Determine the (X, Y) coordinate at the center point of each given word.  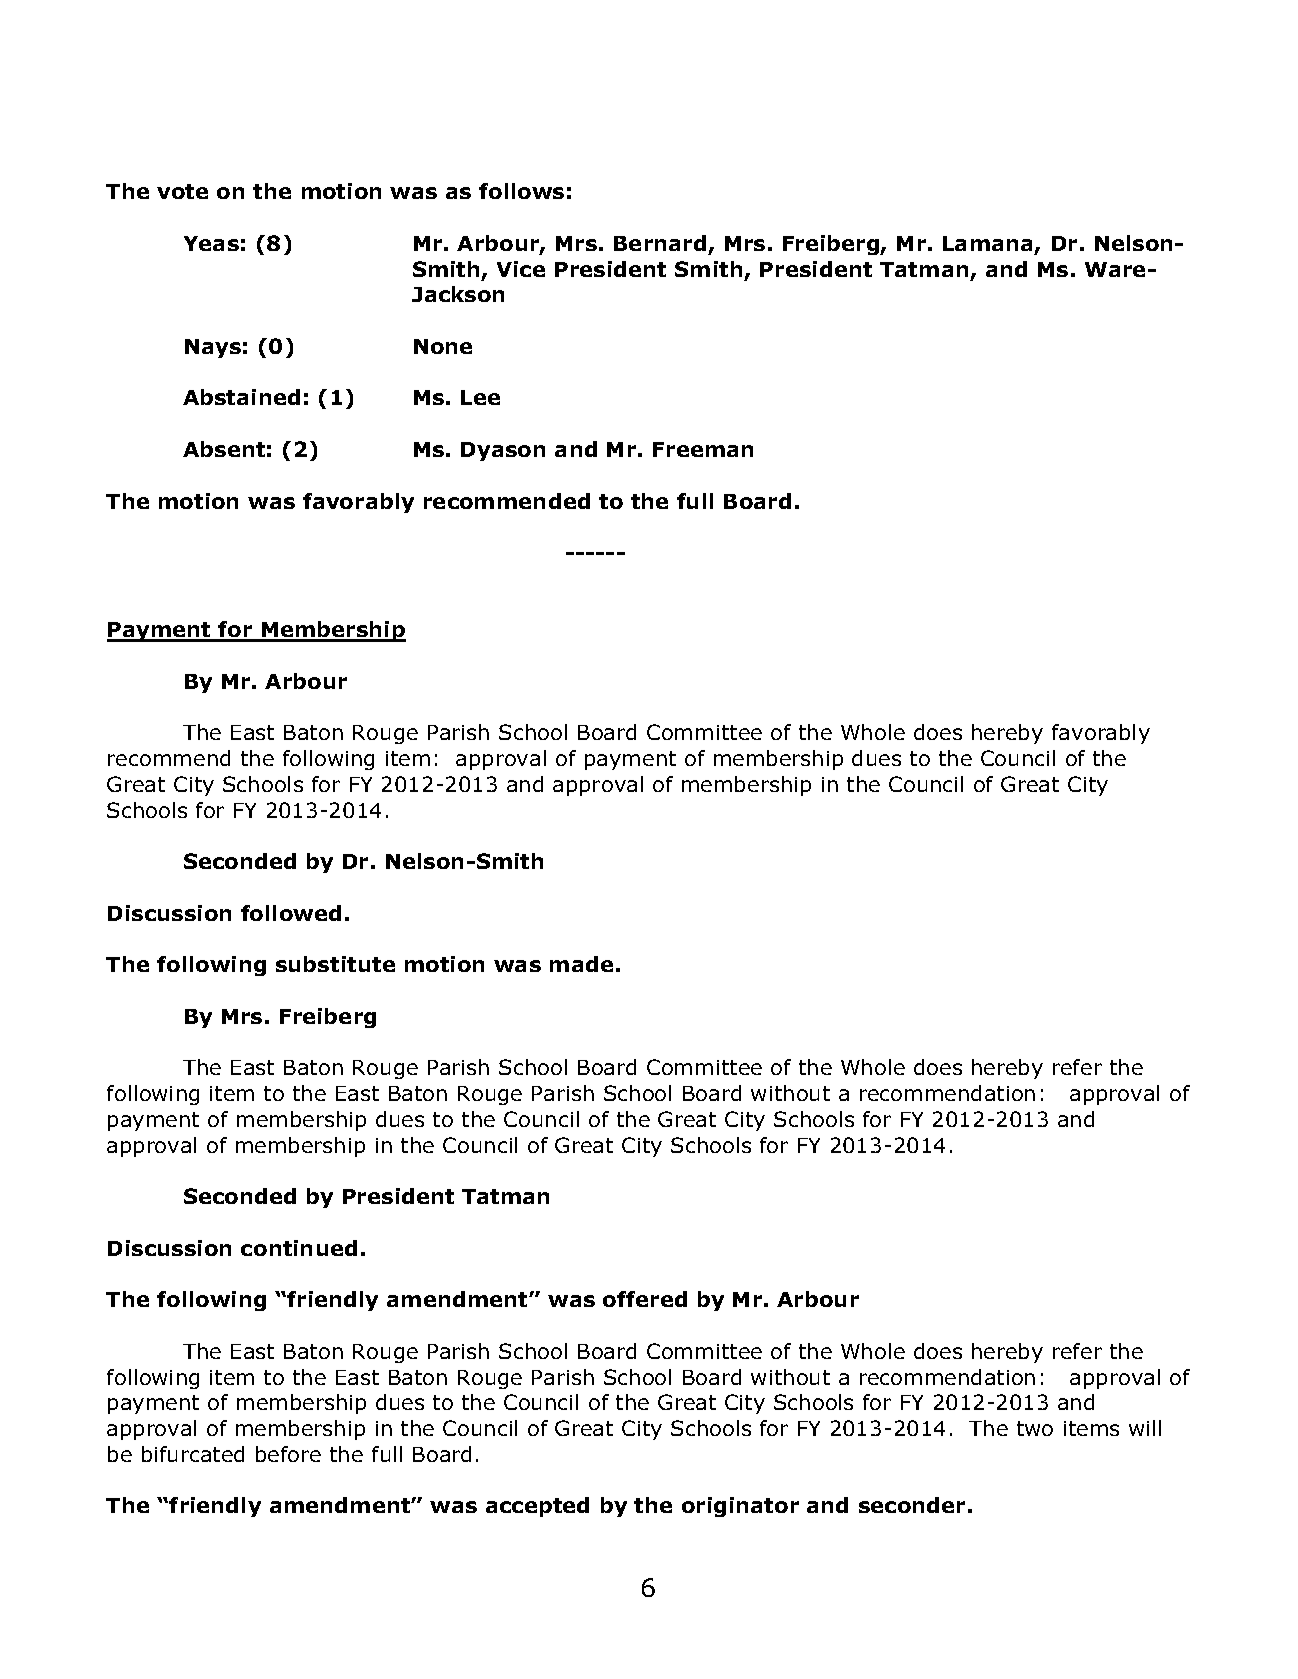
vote (182, 191)
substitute (335, 964)
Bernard (660, 243)
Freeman (703, 449)
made (581, 964)
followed (291, 913)
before (288, 1454)
